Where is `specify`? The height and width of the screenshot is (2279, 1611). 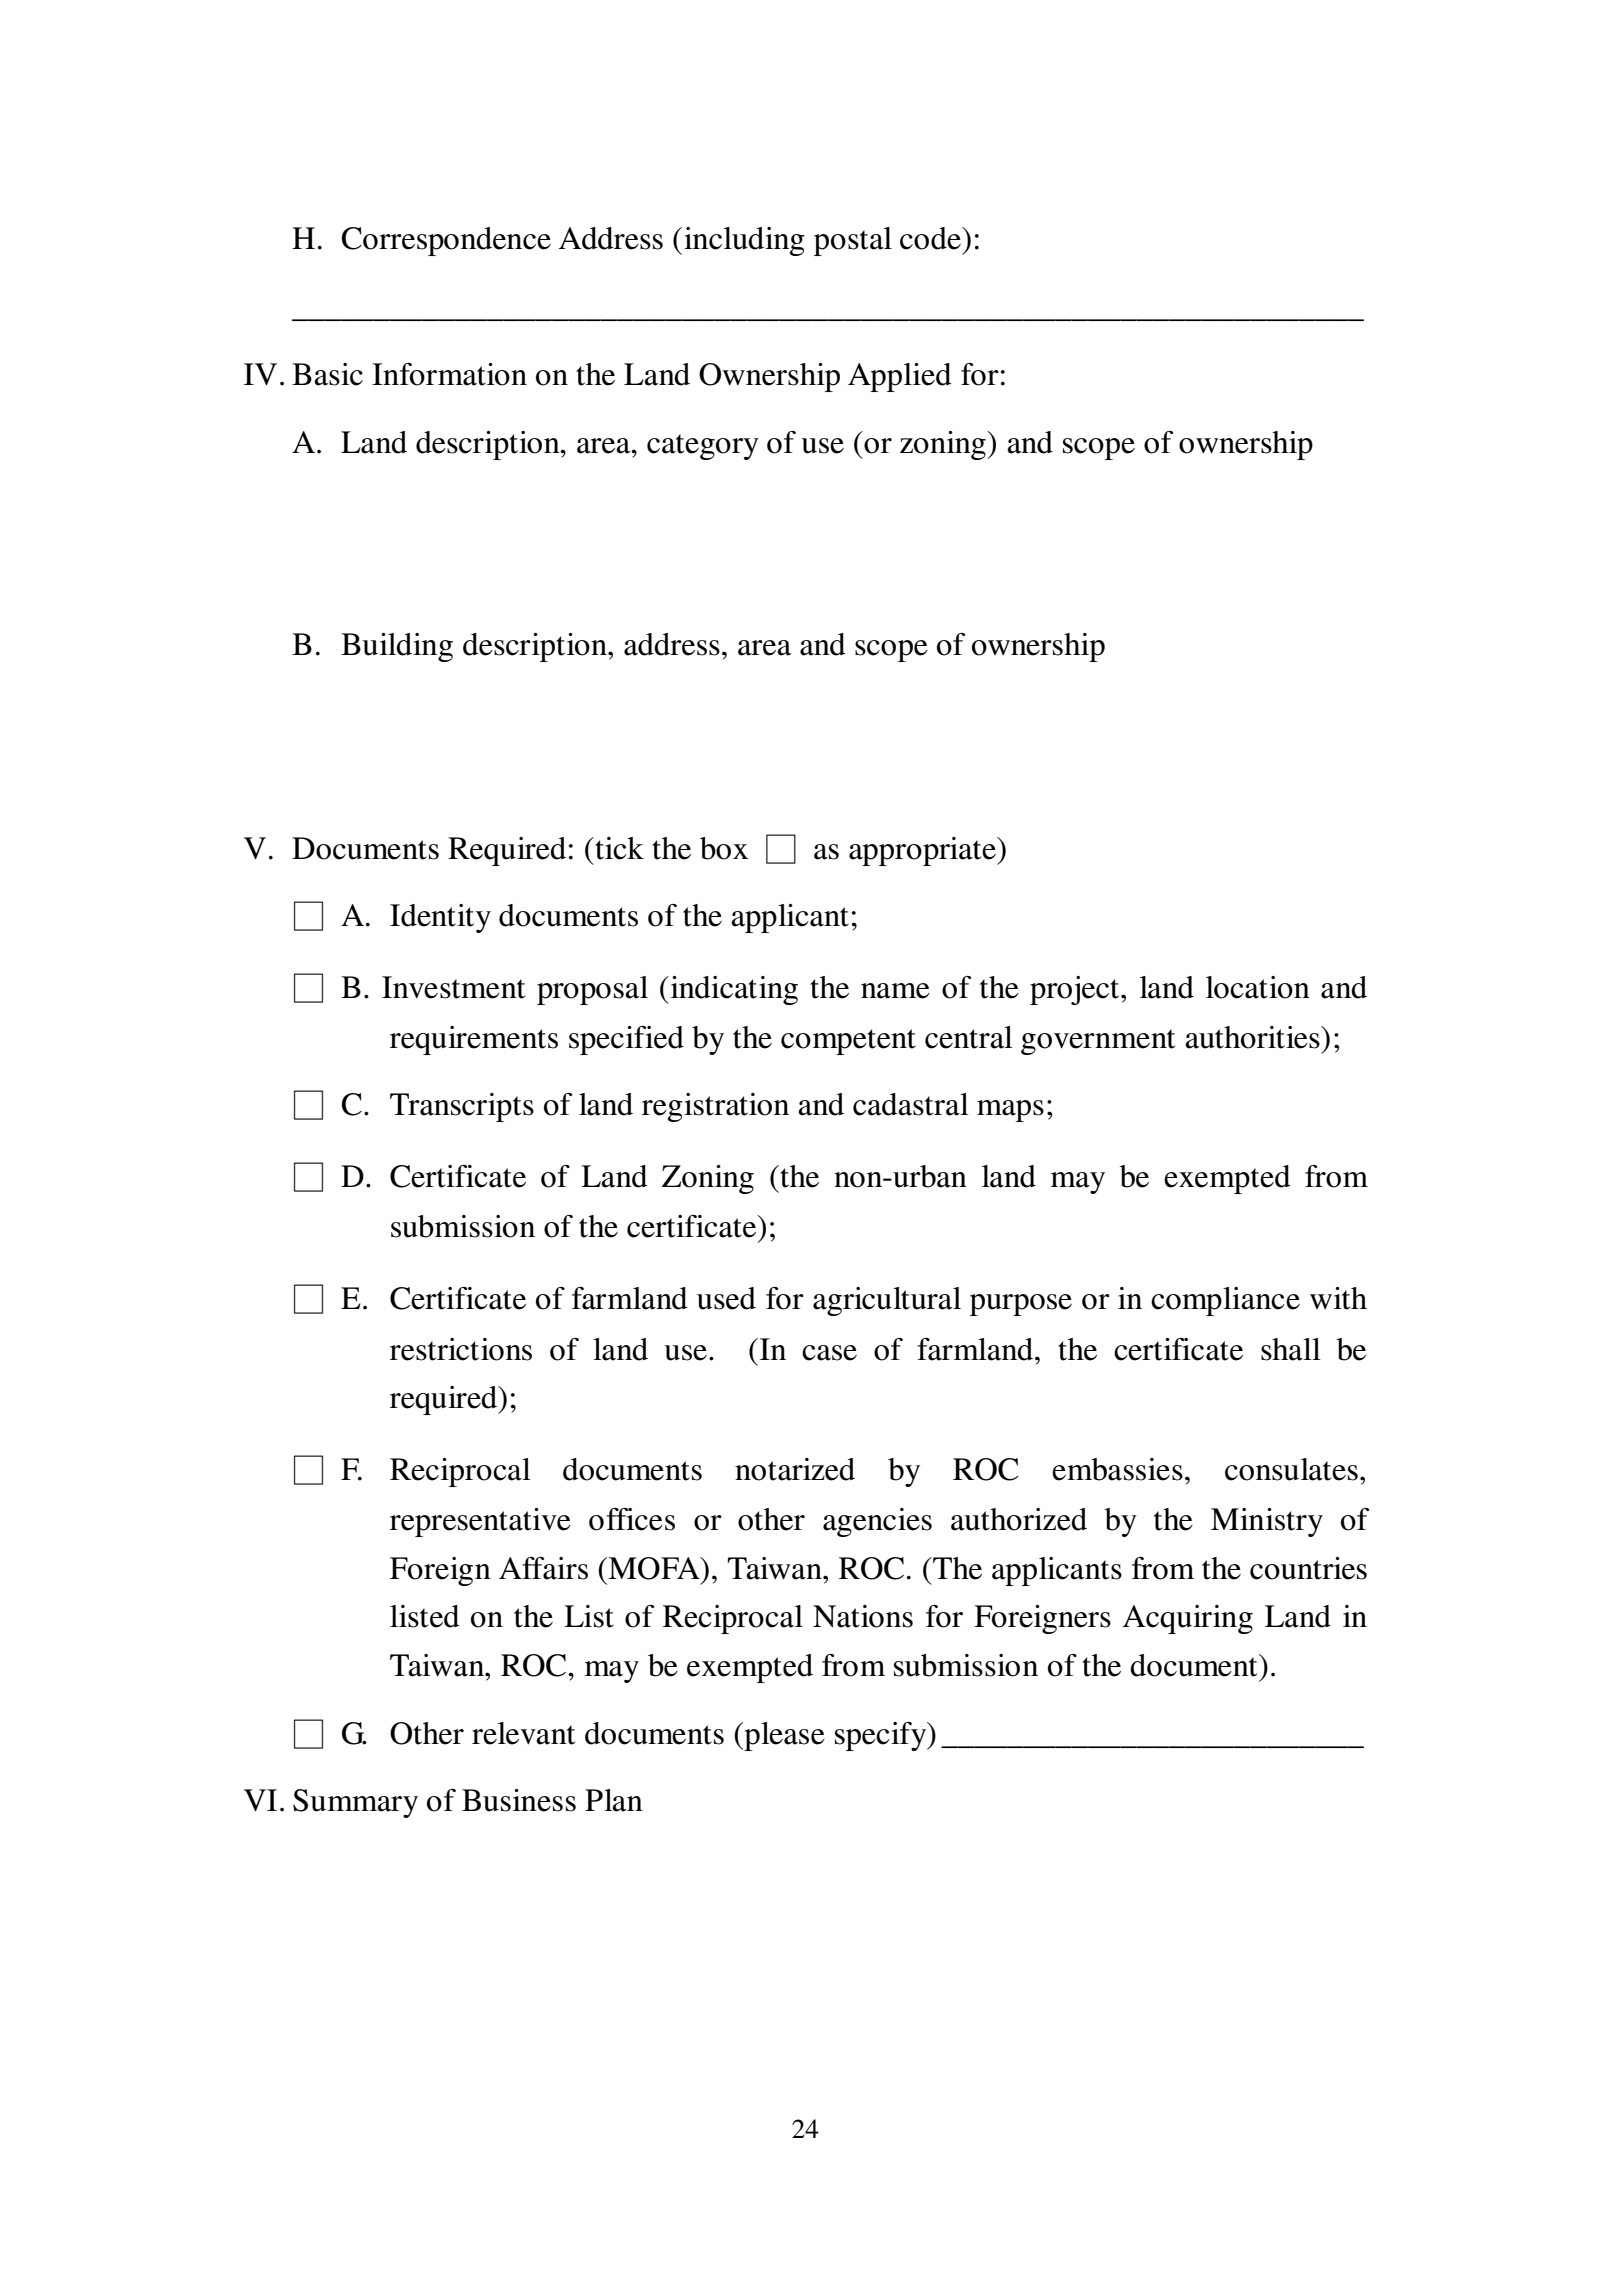
specify is located at coordinates (882, 1736).
